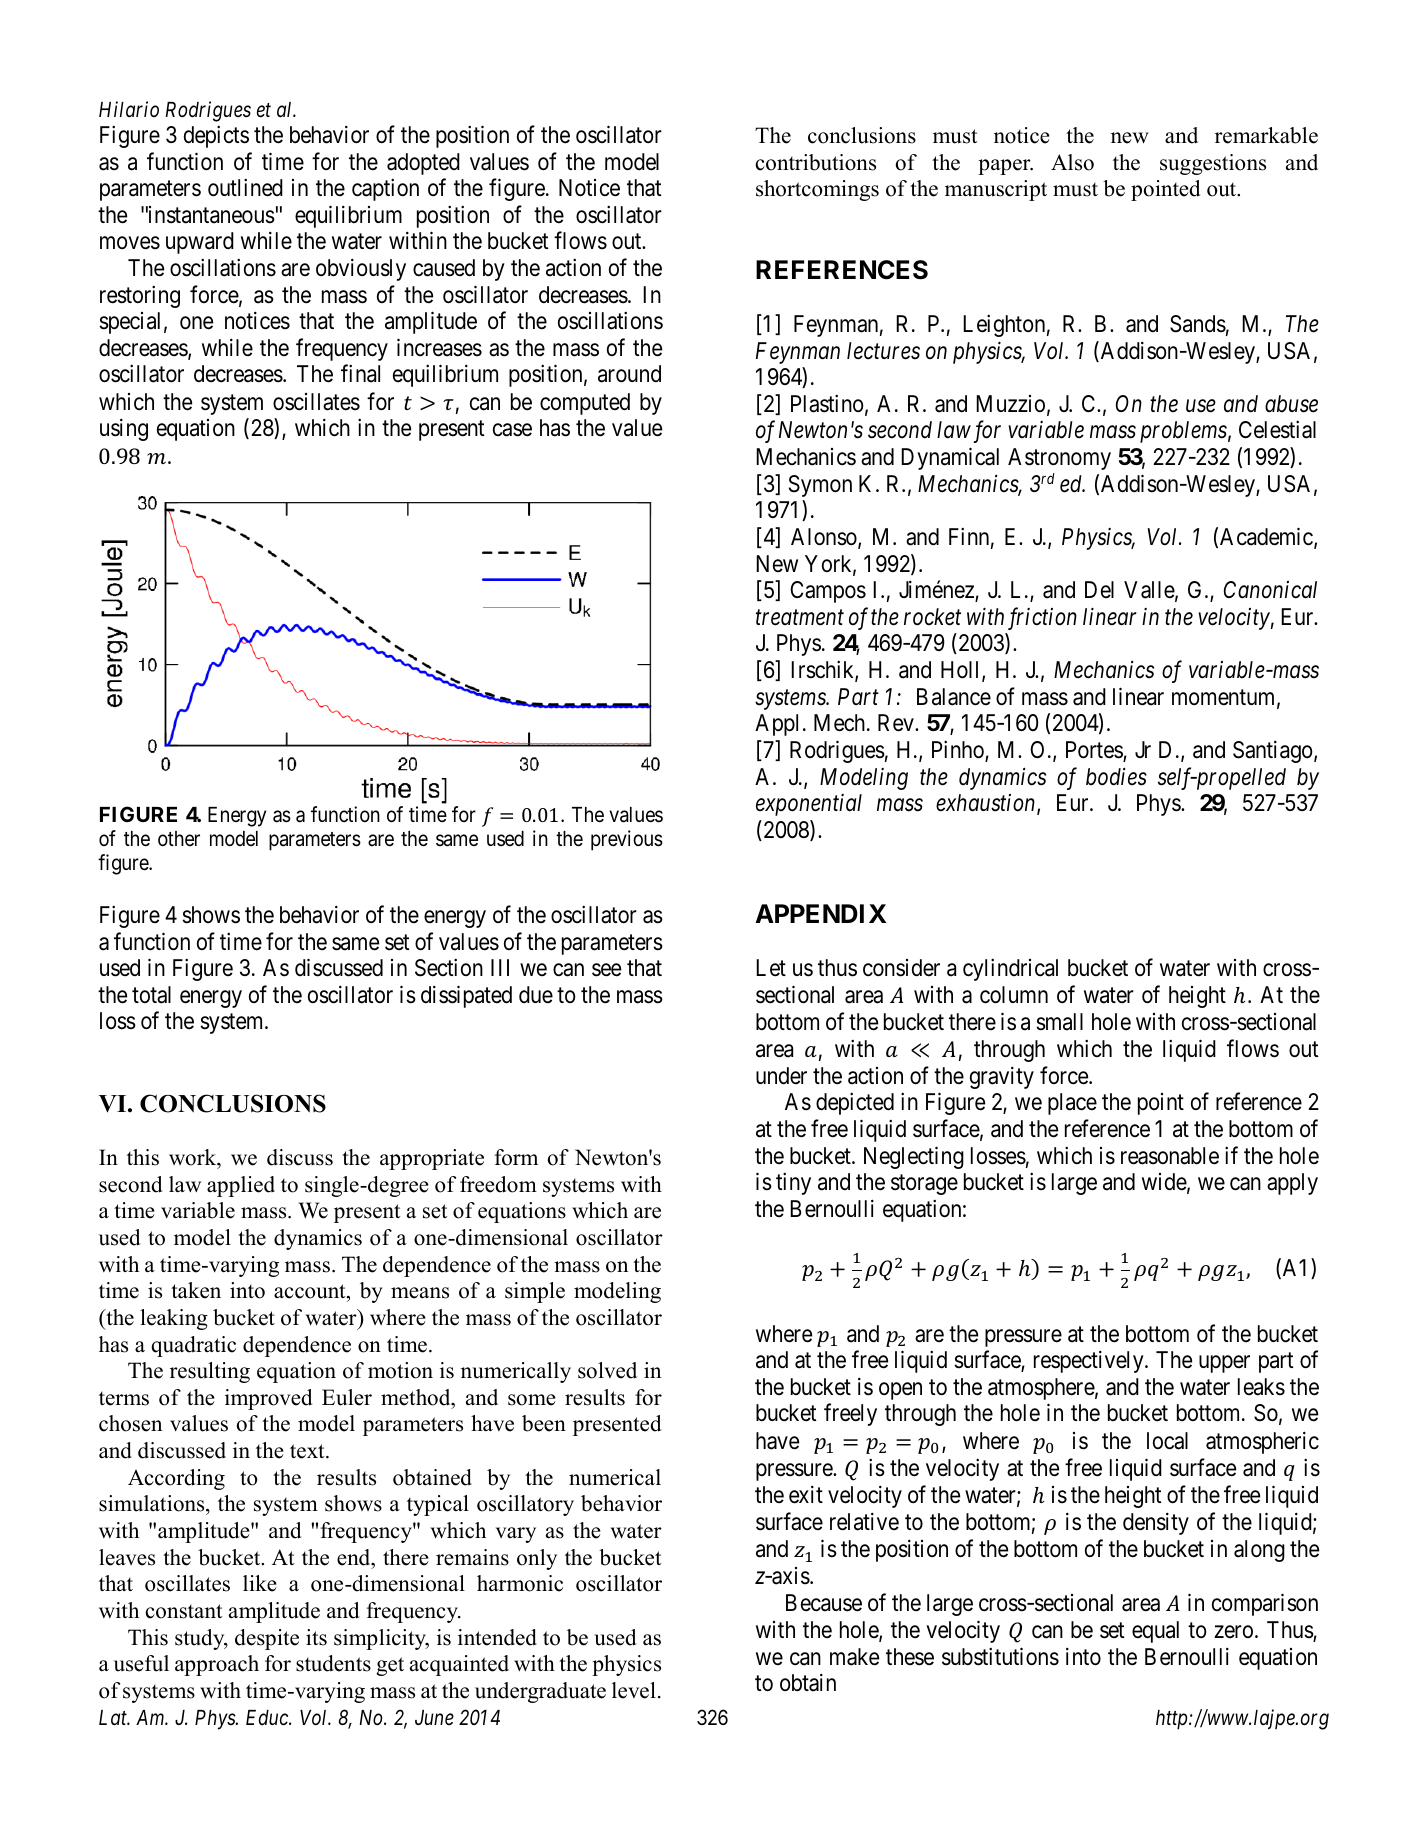 This screenshot has width=1417, height=1834. What do you see at coordinates (1155, 1632) in the screenshot?
I see `equal` at bounding box center [1155, 1632].
